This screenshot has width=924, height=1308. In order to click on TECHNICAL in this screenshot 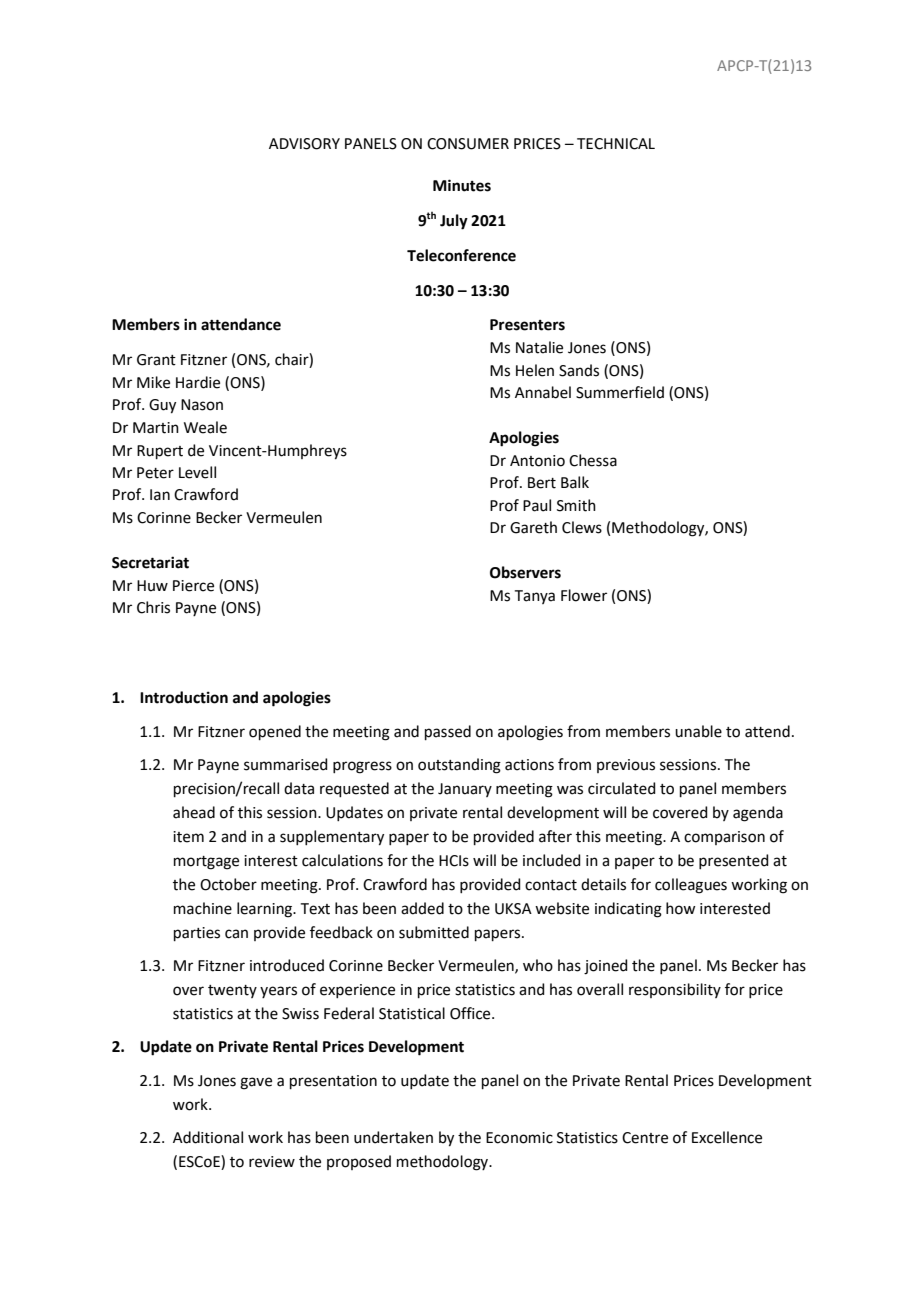, I will do `click(616, 144)`.
